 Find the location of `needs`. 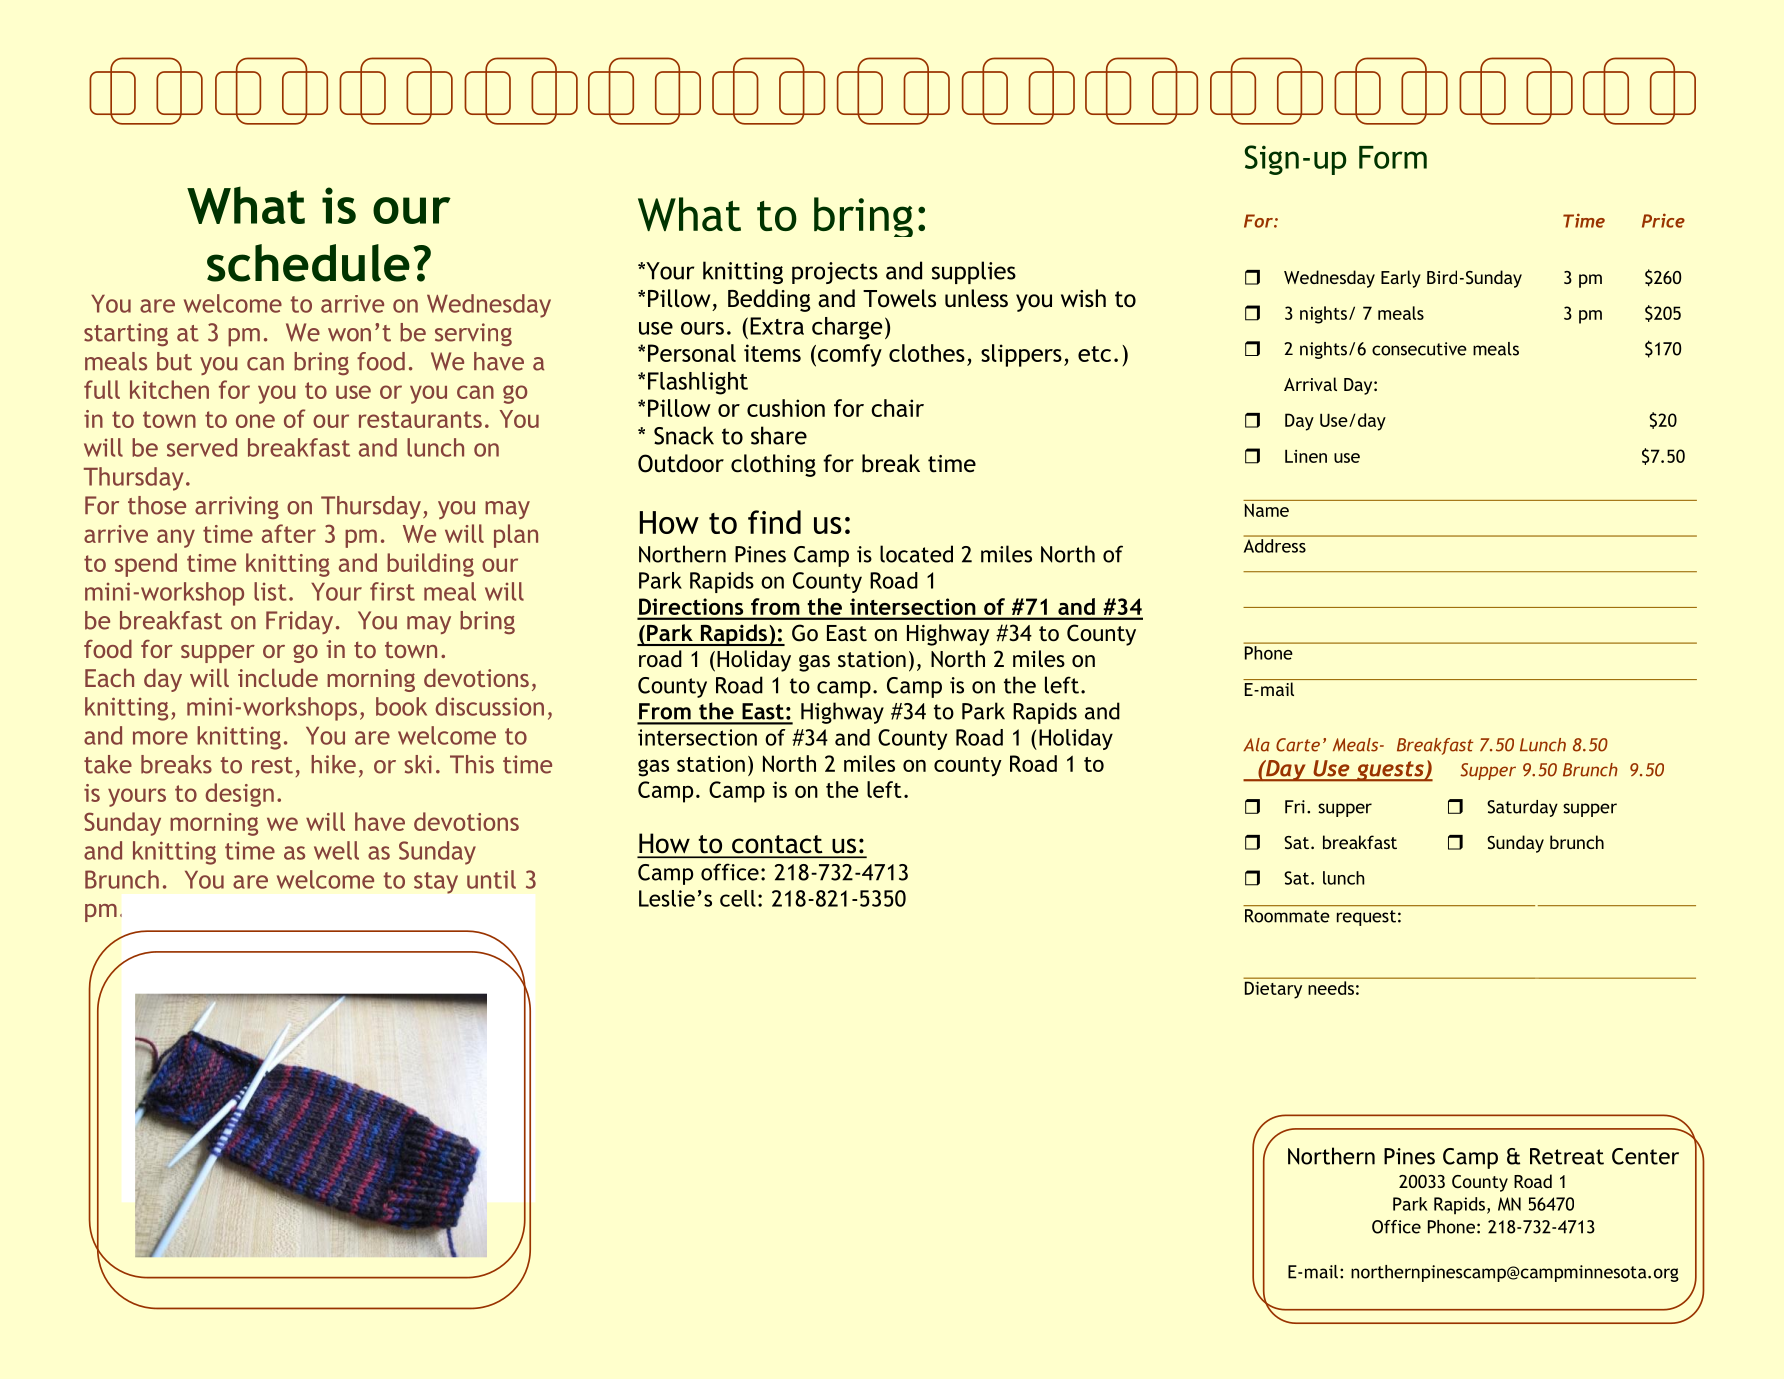

needs is located at coordinates (1331, 988).
